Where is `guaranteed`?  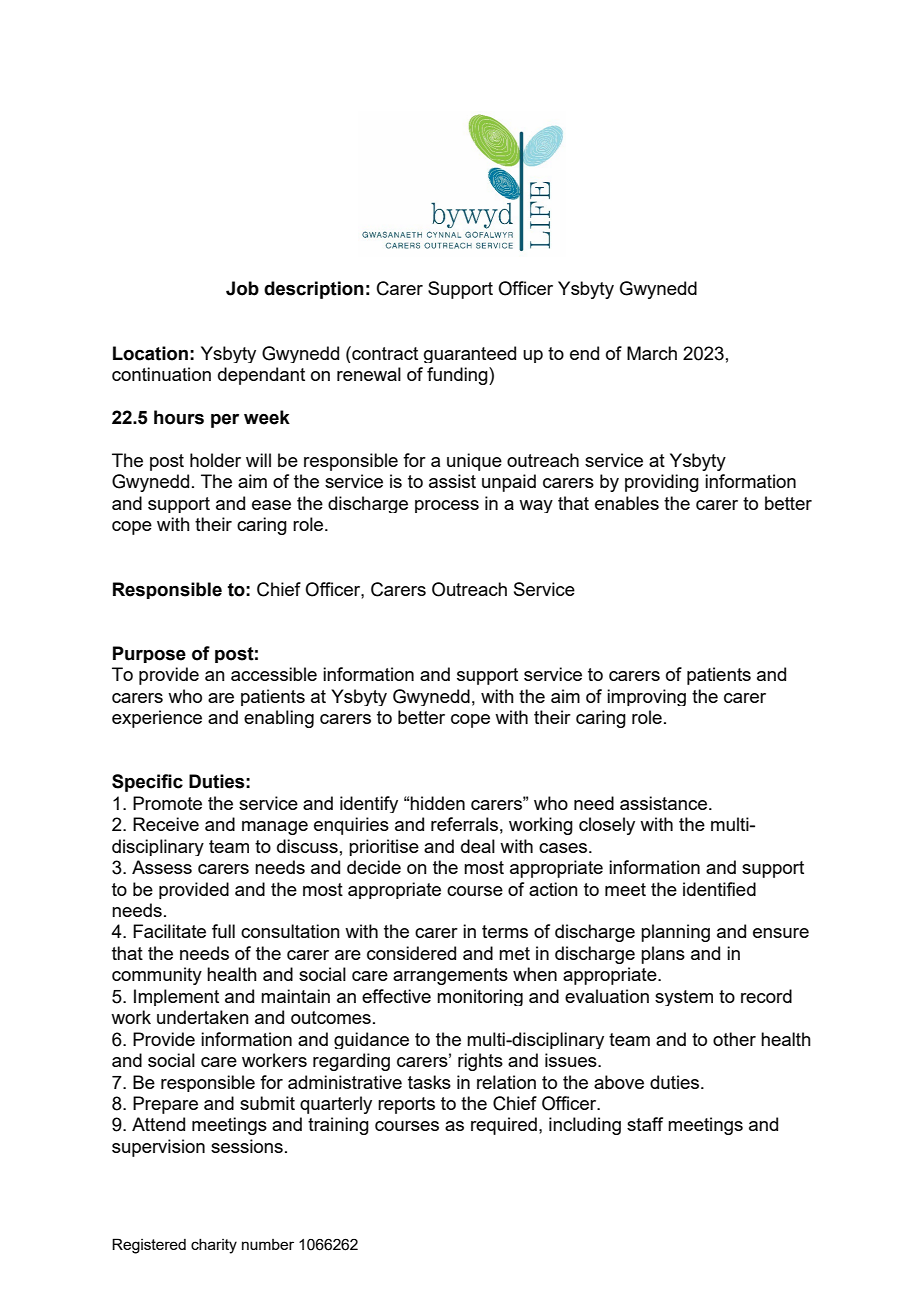
guaranteed is located at coordinates (470, 354).
